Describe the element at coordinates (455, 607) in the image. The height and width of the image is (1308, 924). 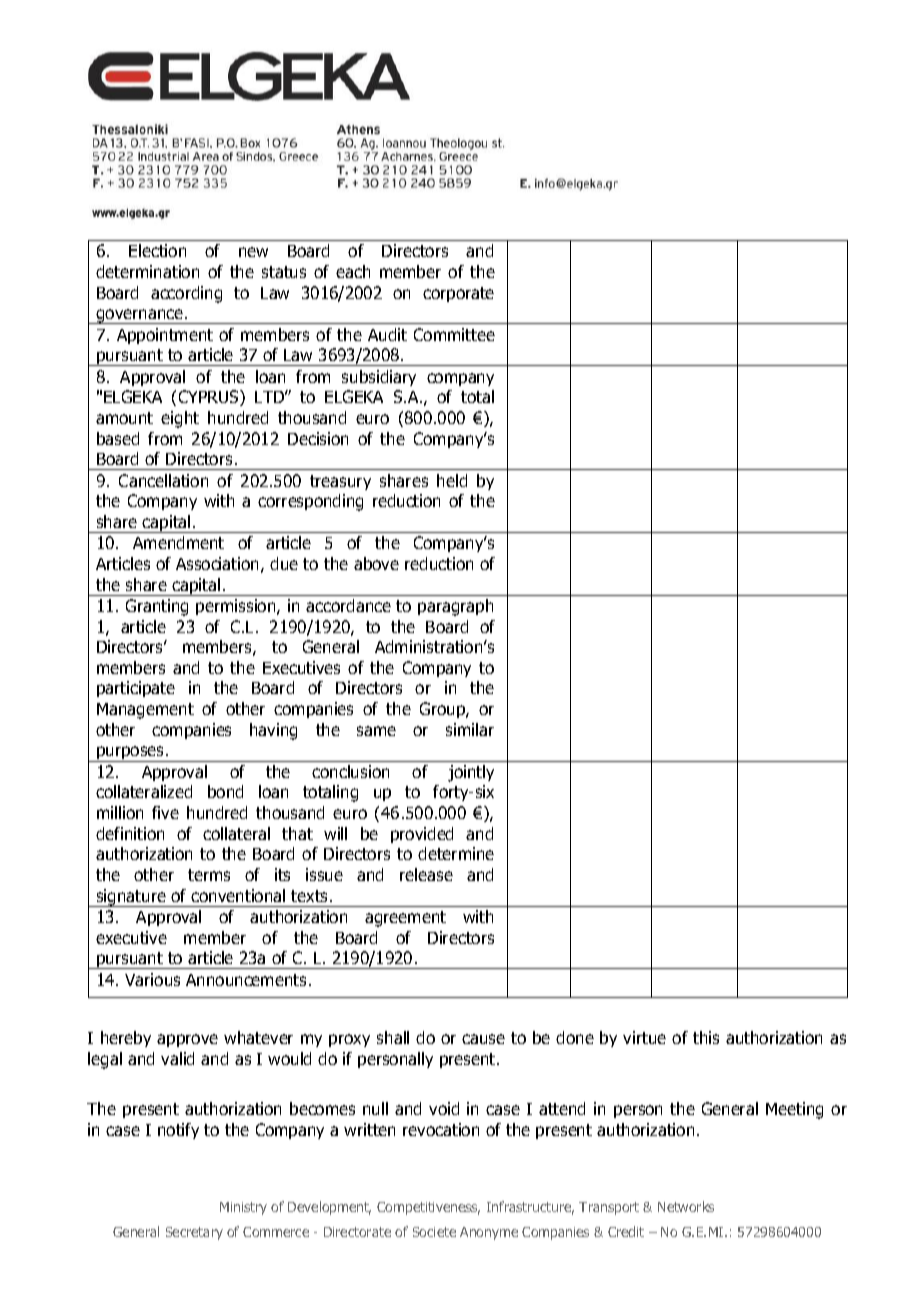
I see `paragraph` at that location.
